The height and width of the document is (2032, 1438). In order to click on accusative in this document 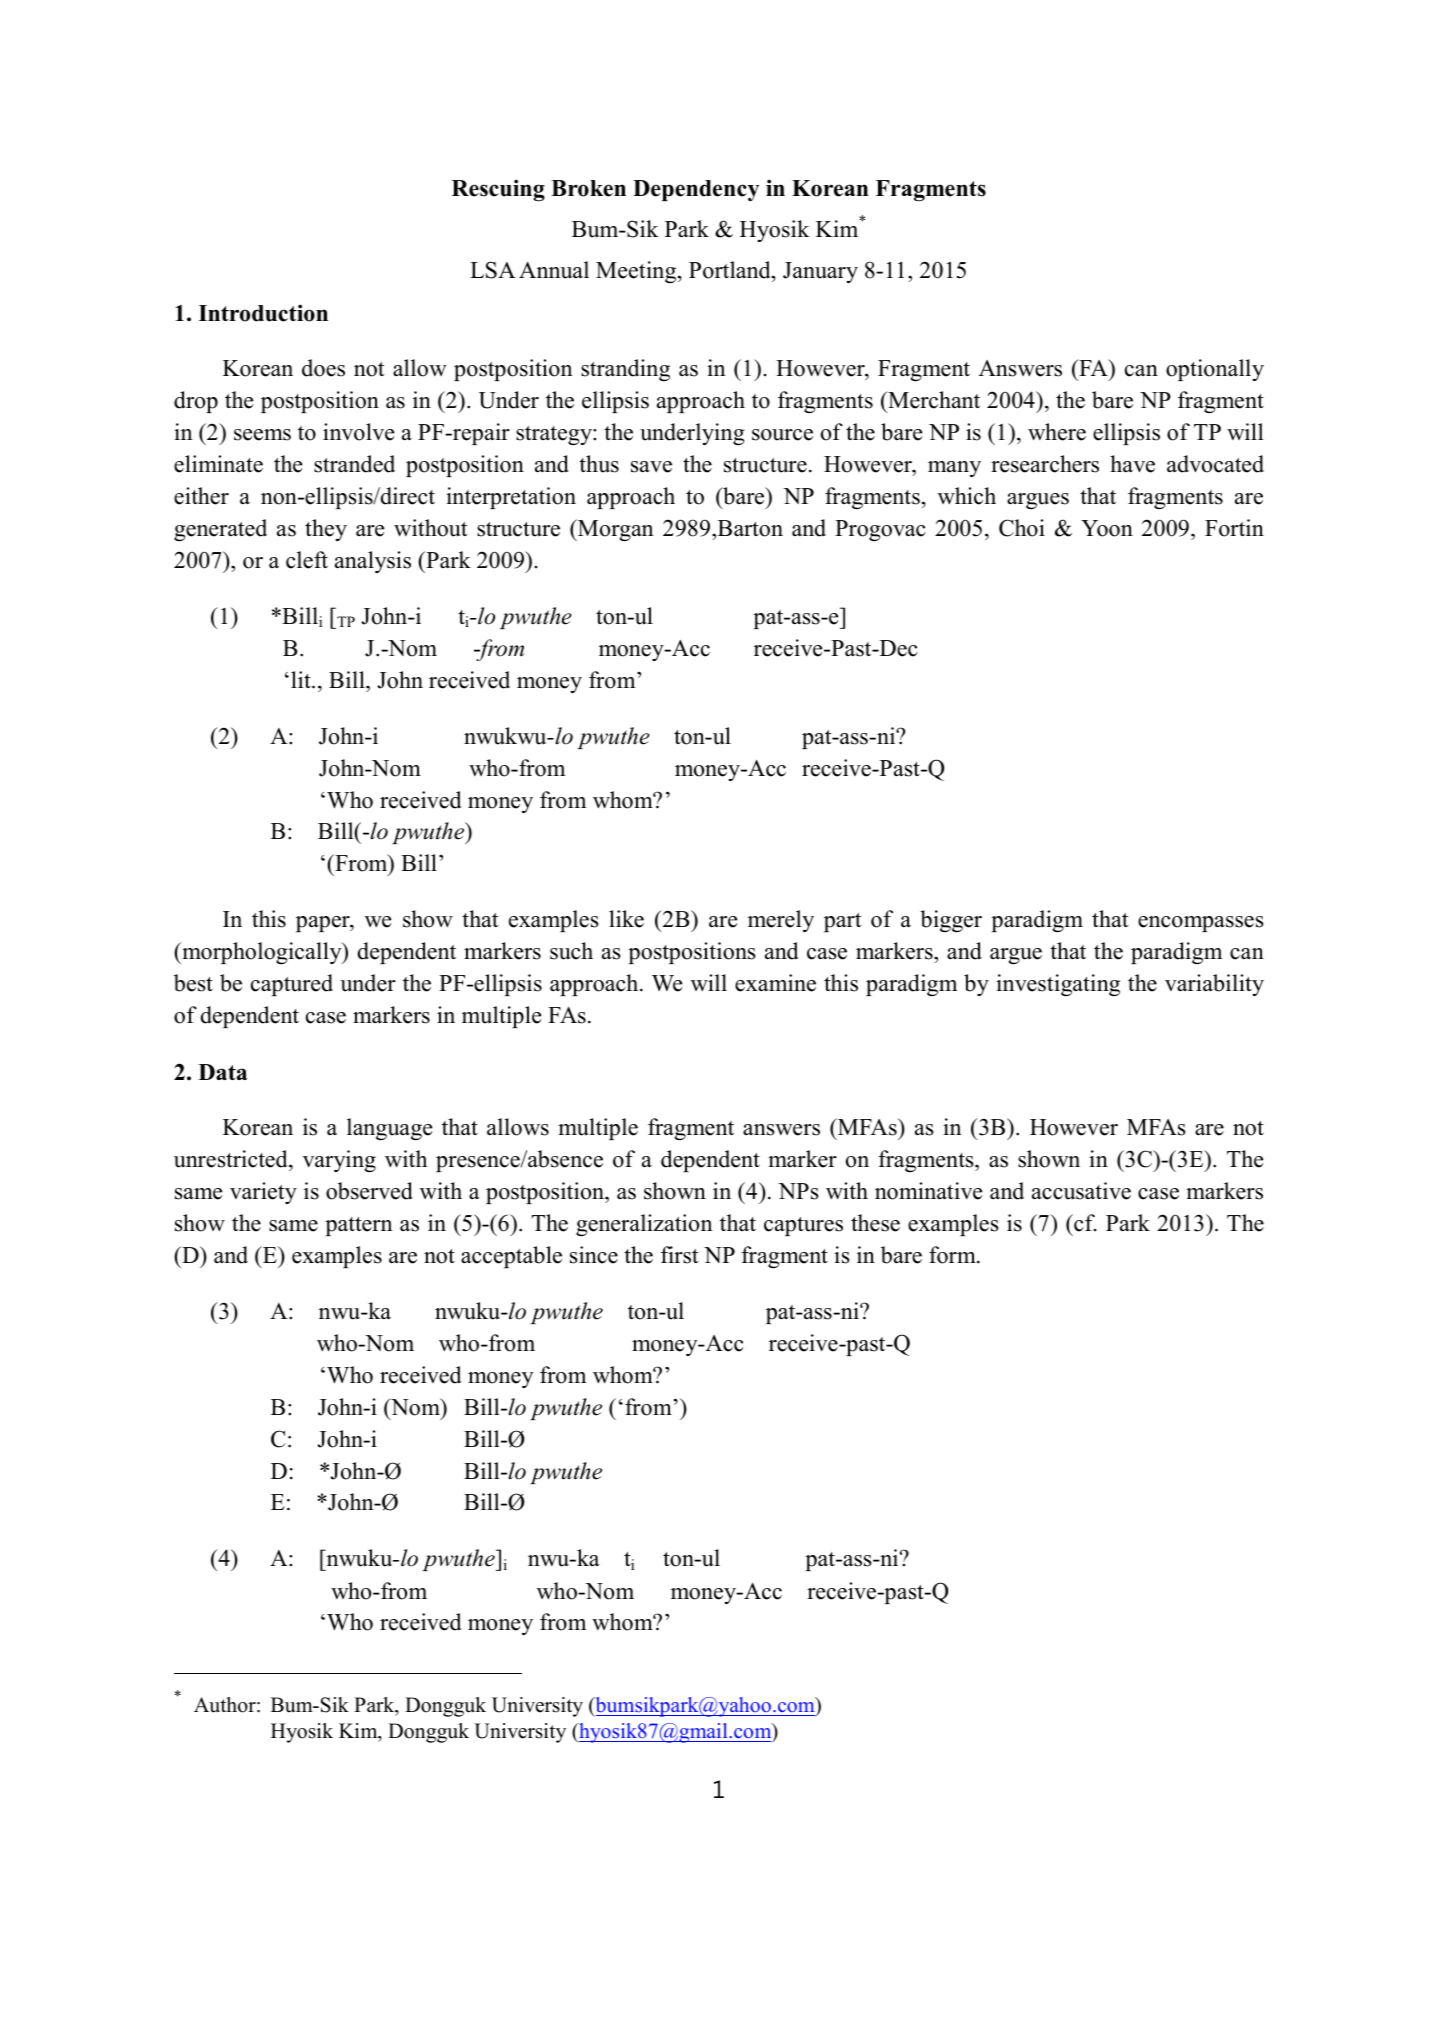, I will do `click(1081, 1191)`.
